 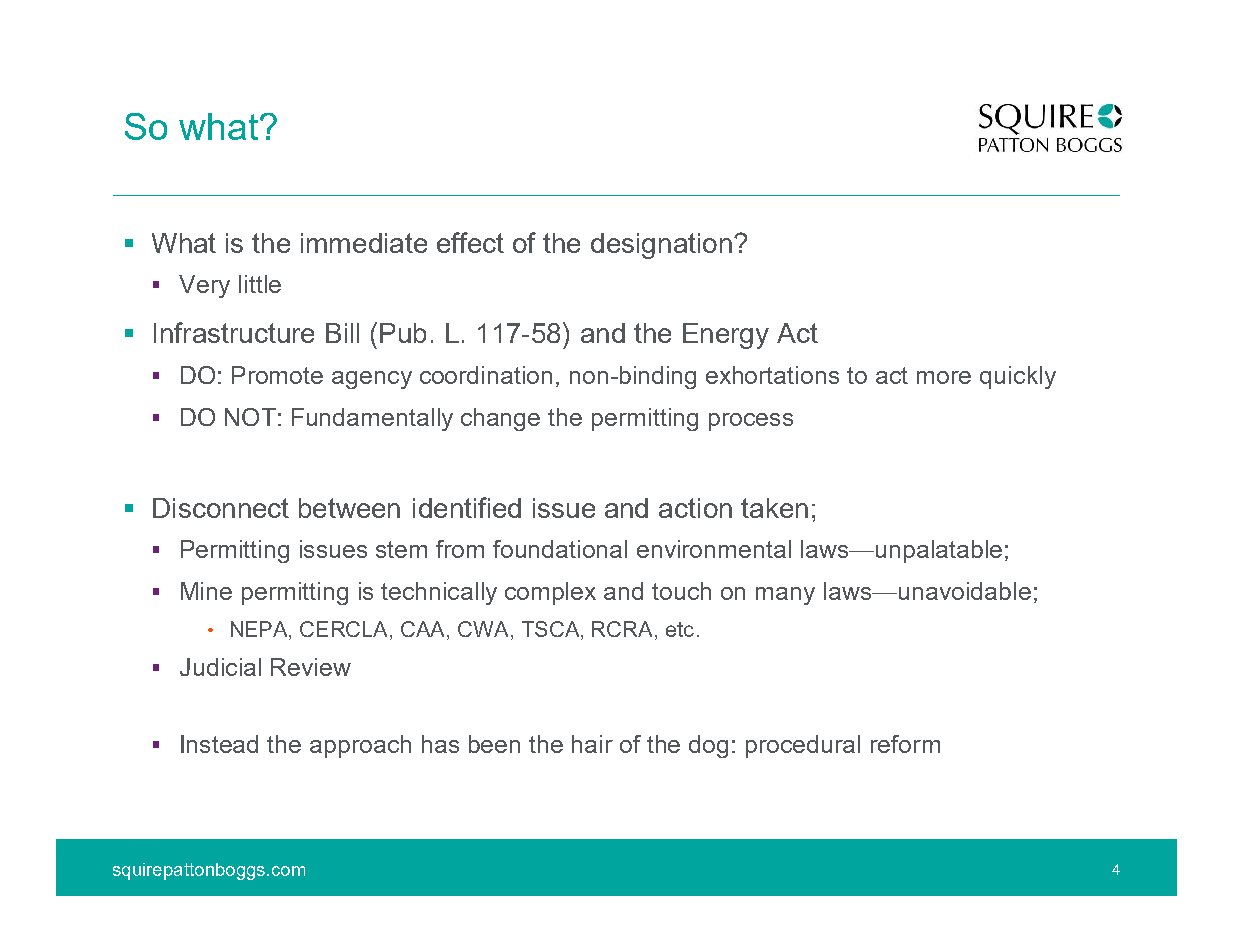 What do you see at coordinates (726, 336) in the image?
I see `Energy` at bounding box center [726, 336].
